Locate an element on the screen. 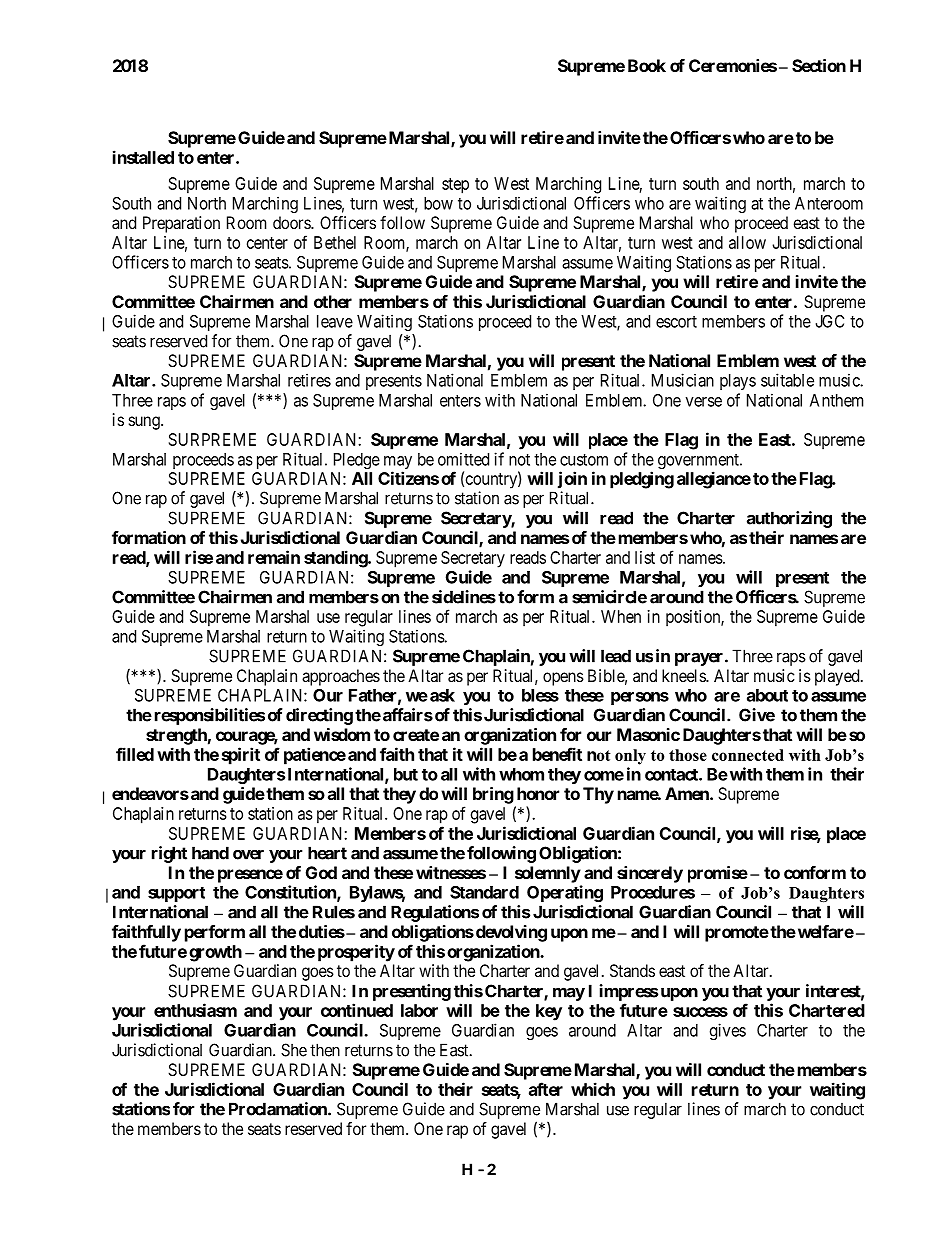 The height and width of the screenshot is (1233, 952). remain is located at coordinates (274, 557).
